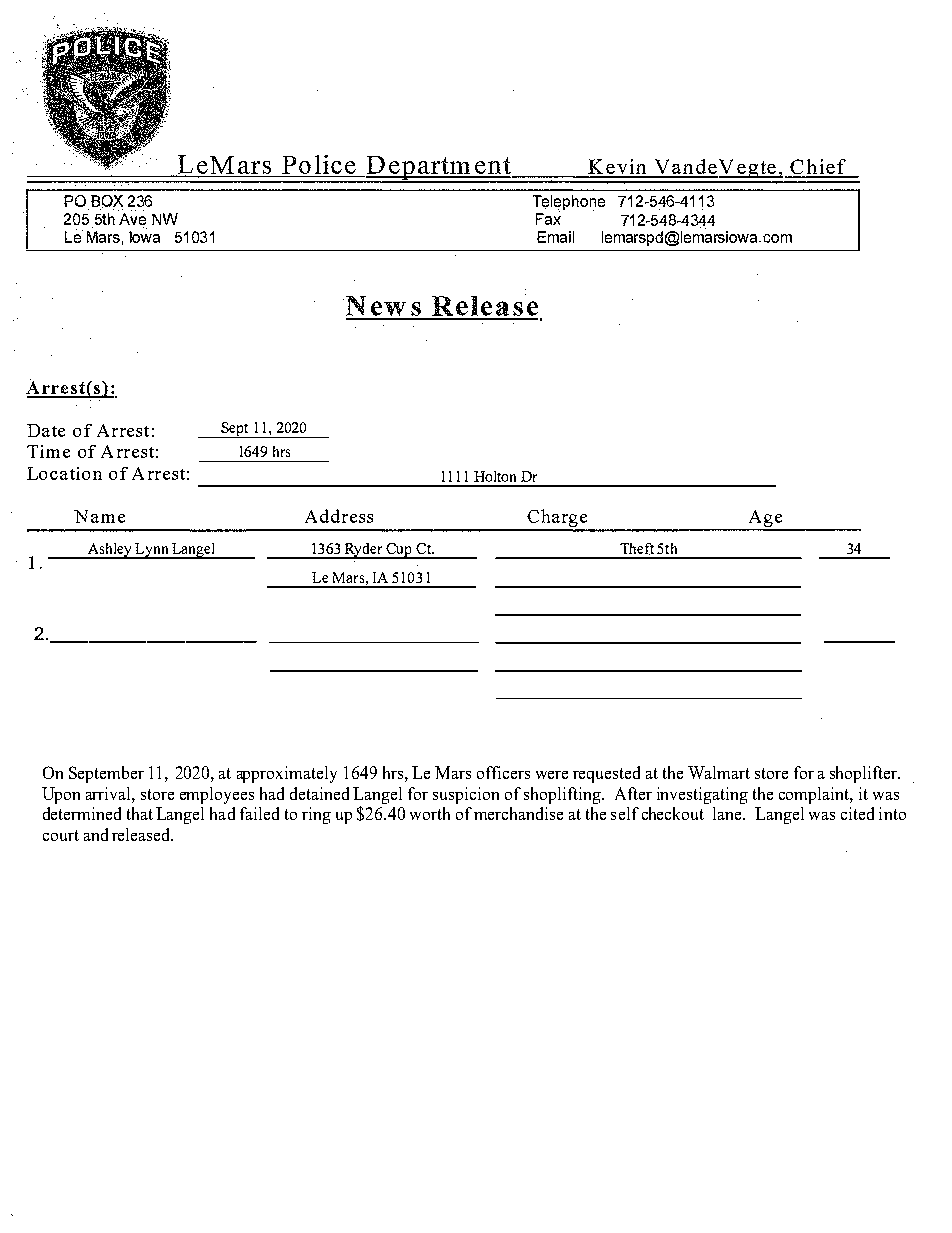 The width and height of the document is (952, 1233). I want to click on Chief, so click(818, 168).
